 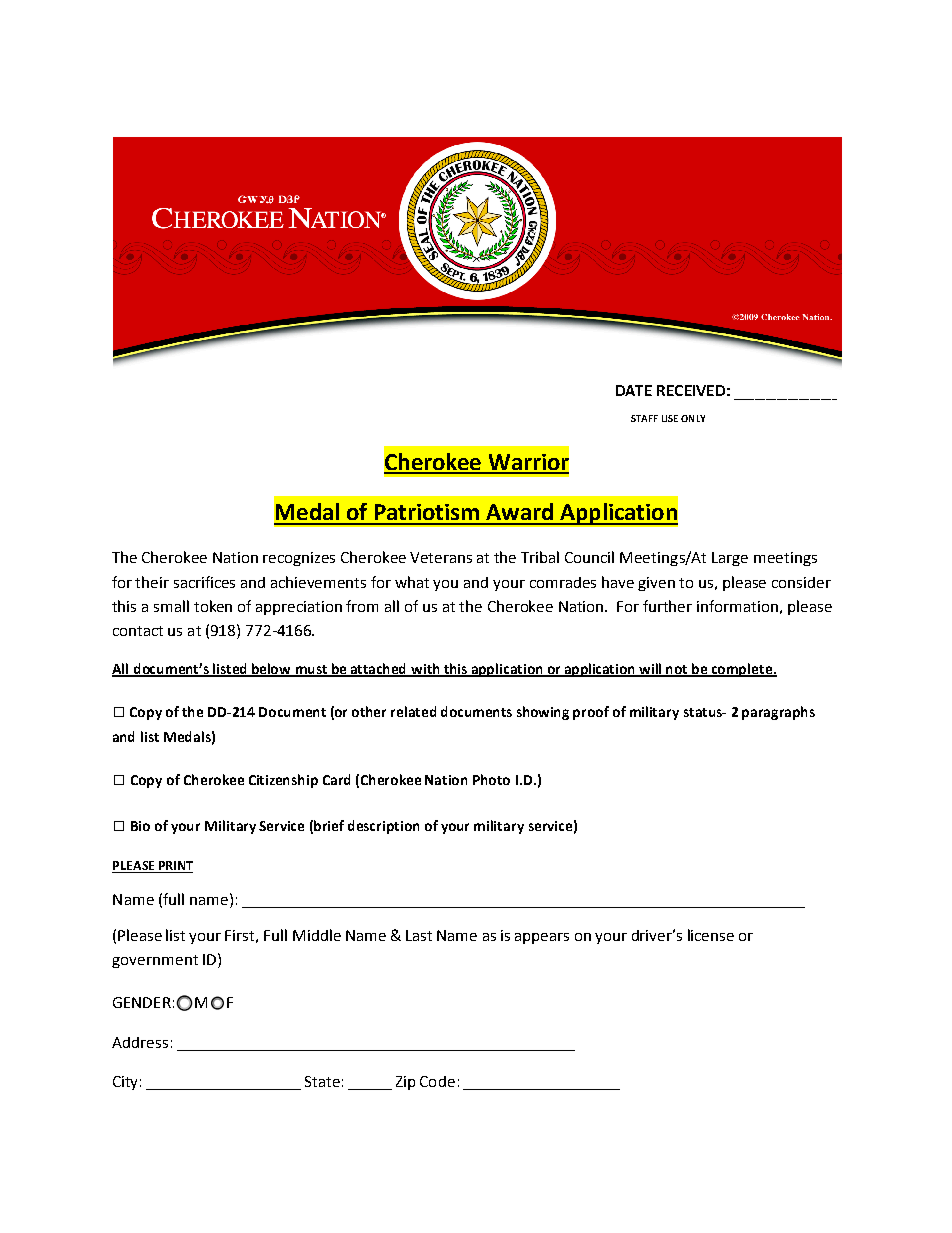 I want to click on token, so click(x=213, y=606).
